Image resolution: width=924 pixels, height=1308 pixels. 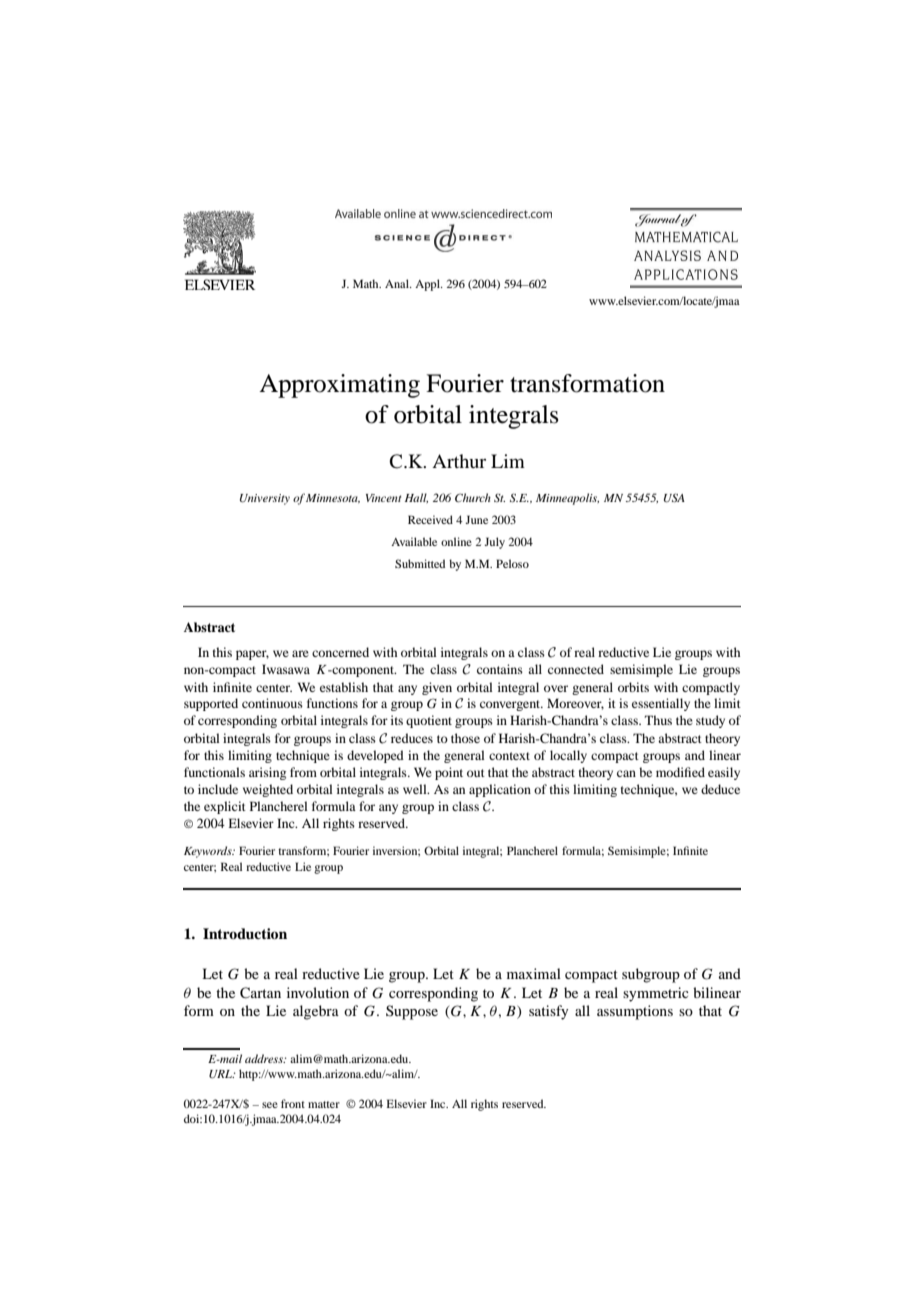 What do you see at coordinates (412, 1012) in the screenshot?
I see `Suppose` at bounding box center [412, 1012].
